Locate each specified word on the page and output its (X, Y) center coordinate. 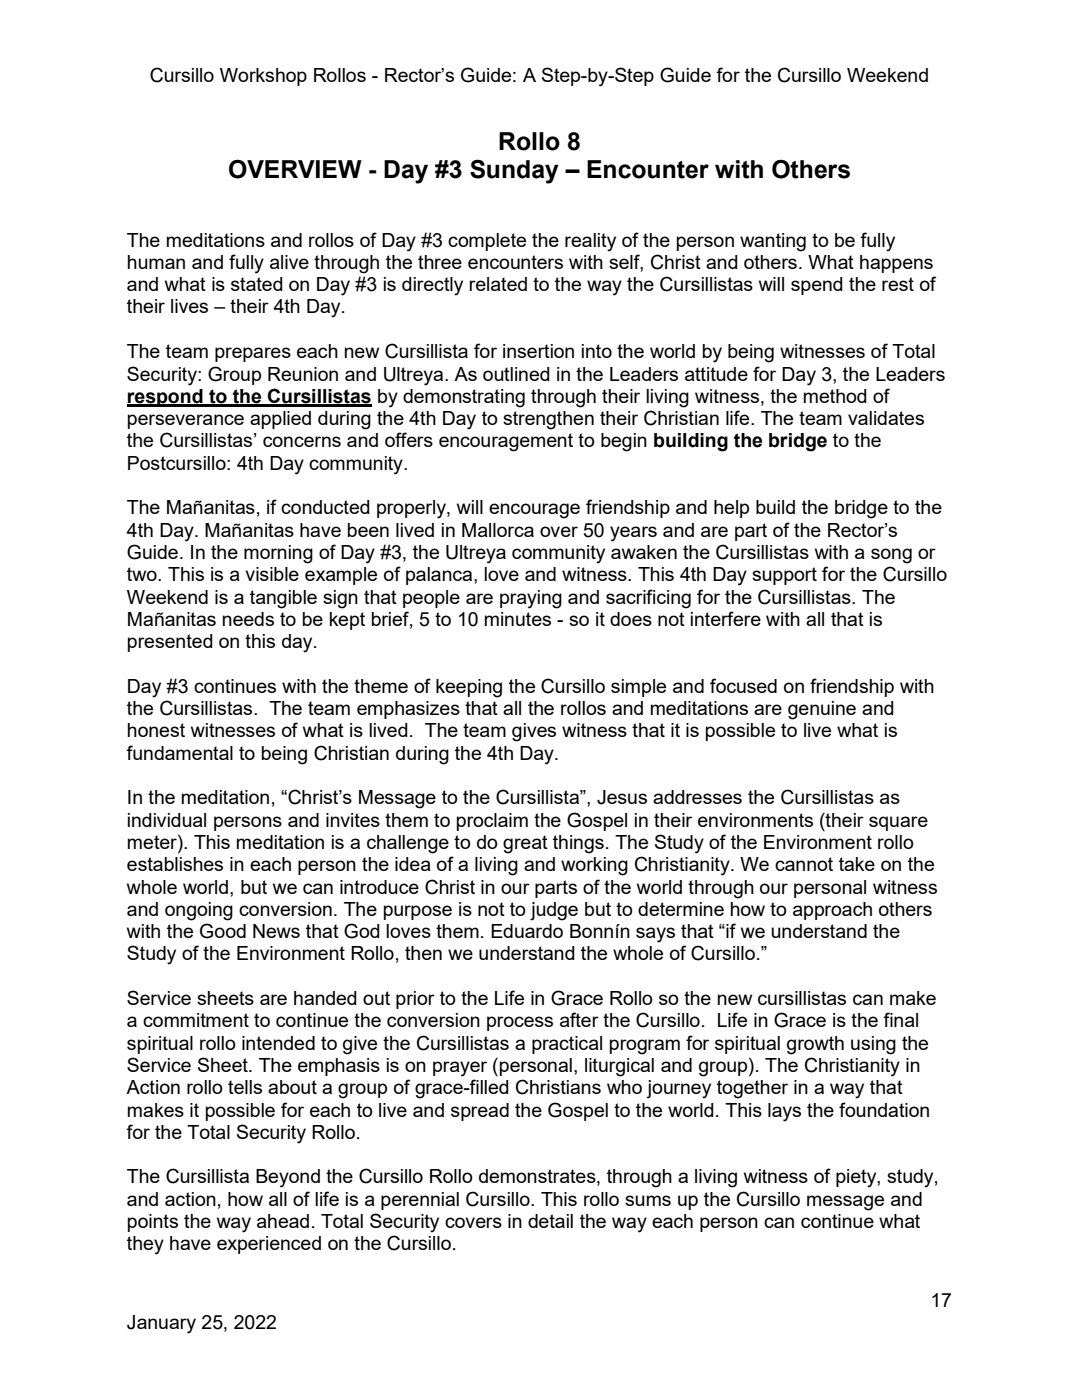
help (731, 509)
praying (531, 599)
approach (832, 911)
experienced (269, 1245)
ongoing (199, 911)
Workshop (263, 77)
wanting (773, 242)
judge (554, 911)
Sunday (514, 171)
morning (278, 554)
